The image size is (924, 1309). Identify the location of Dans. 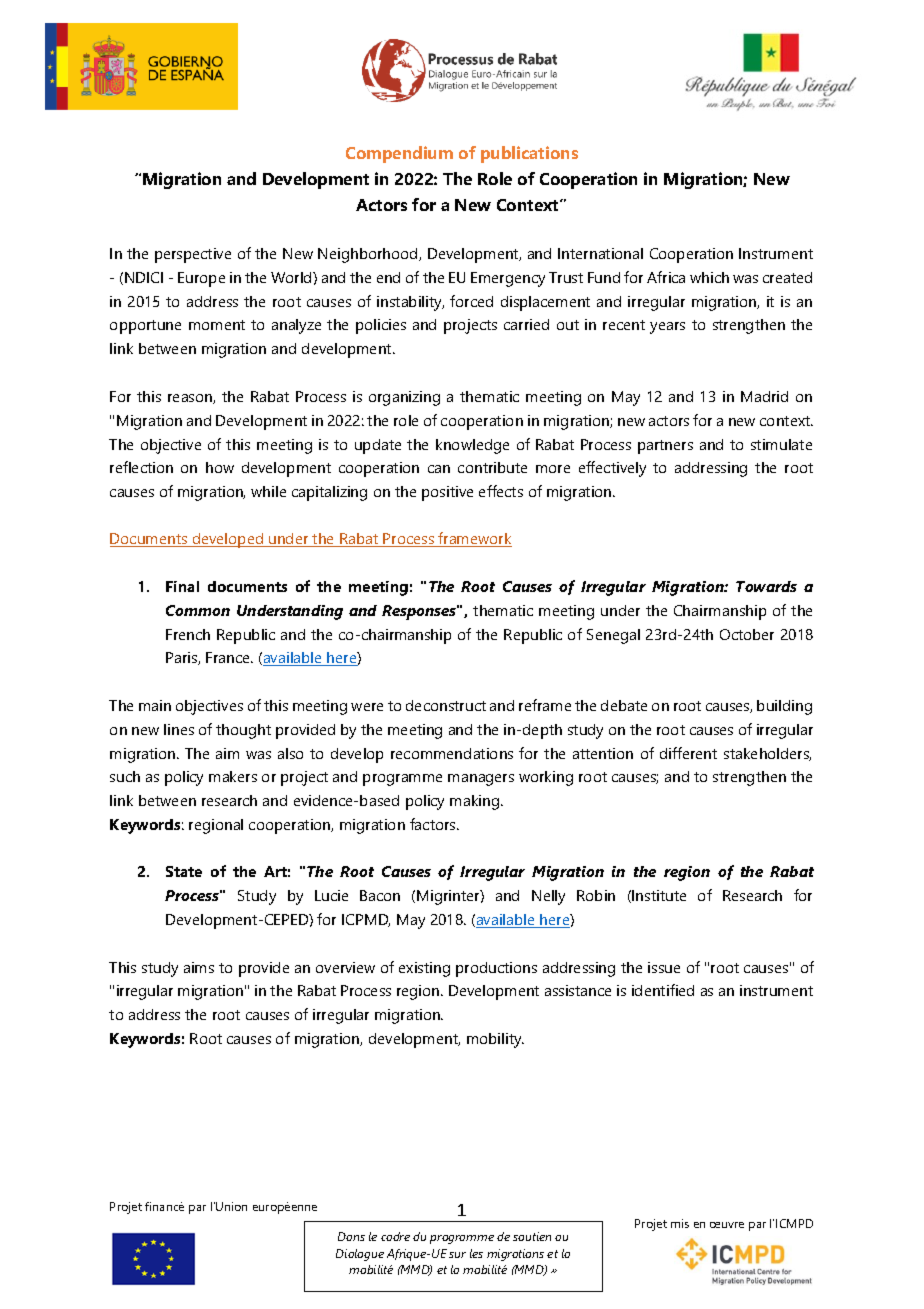
(351, 1236).
